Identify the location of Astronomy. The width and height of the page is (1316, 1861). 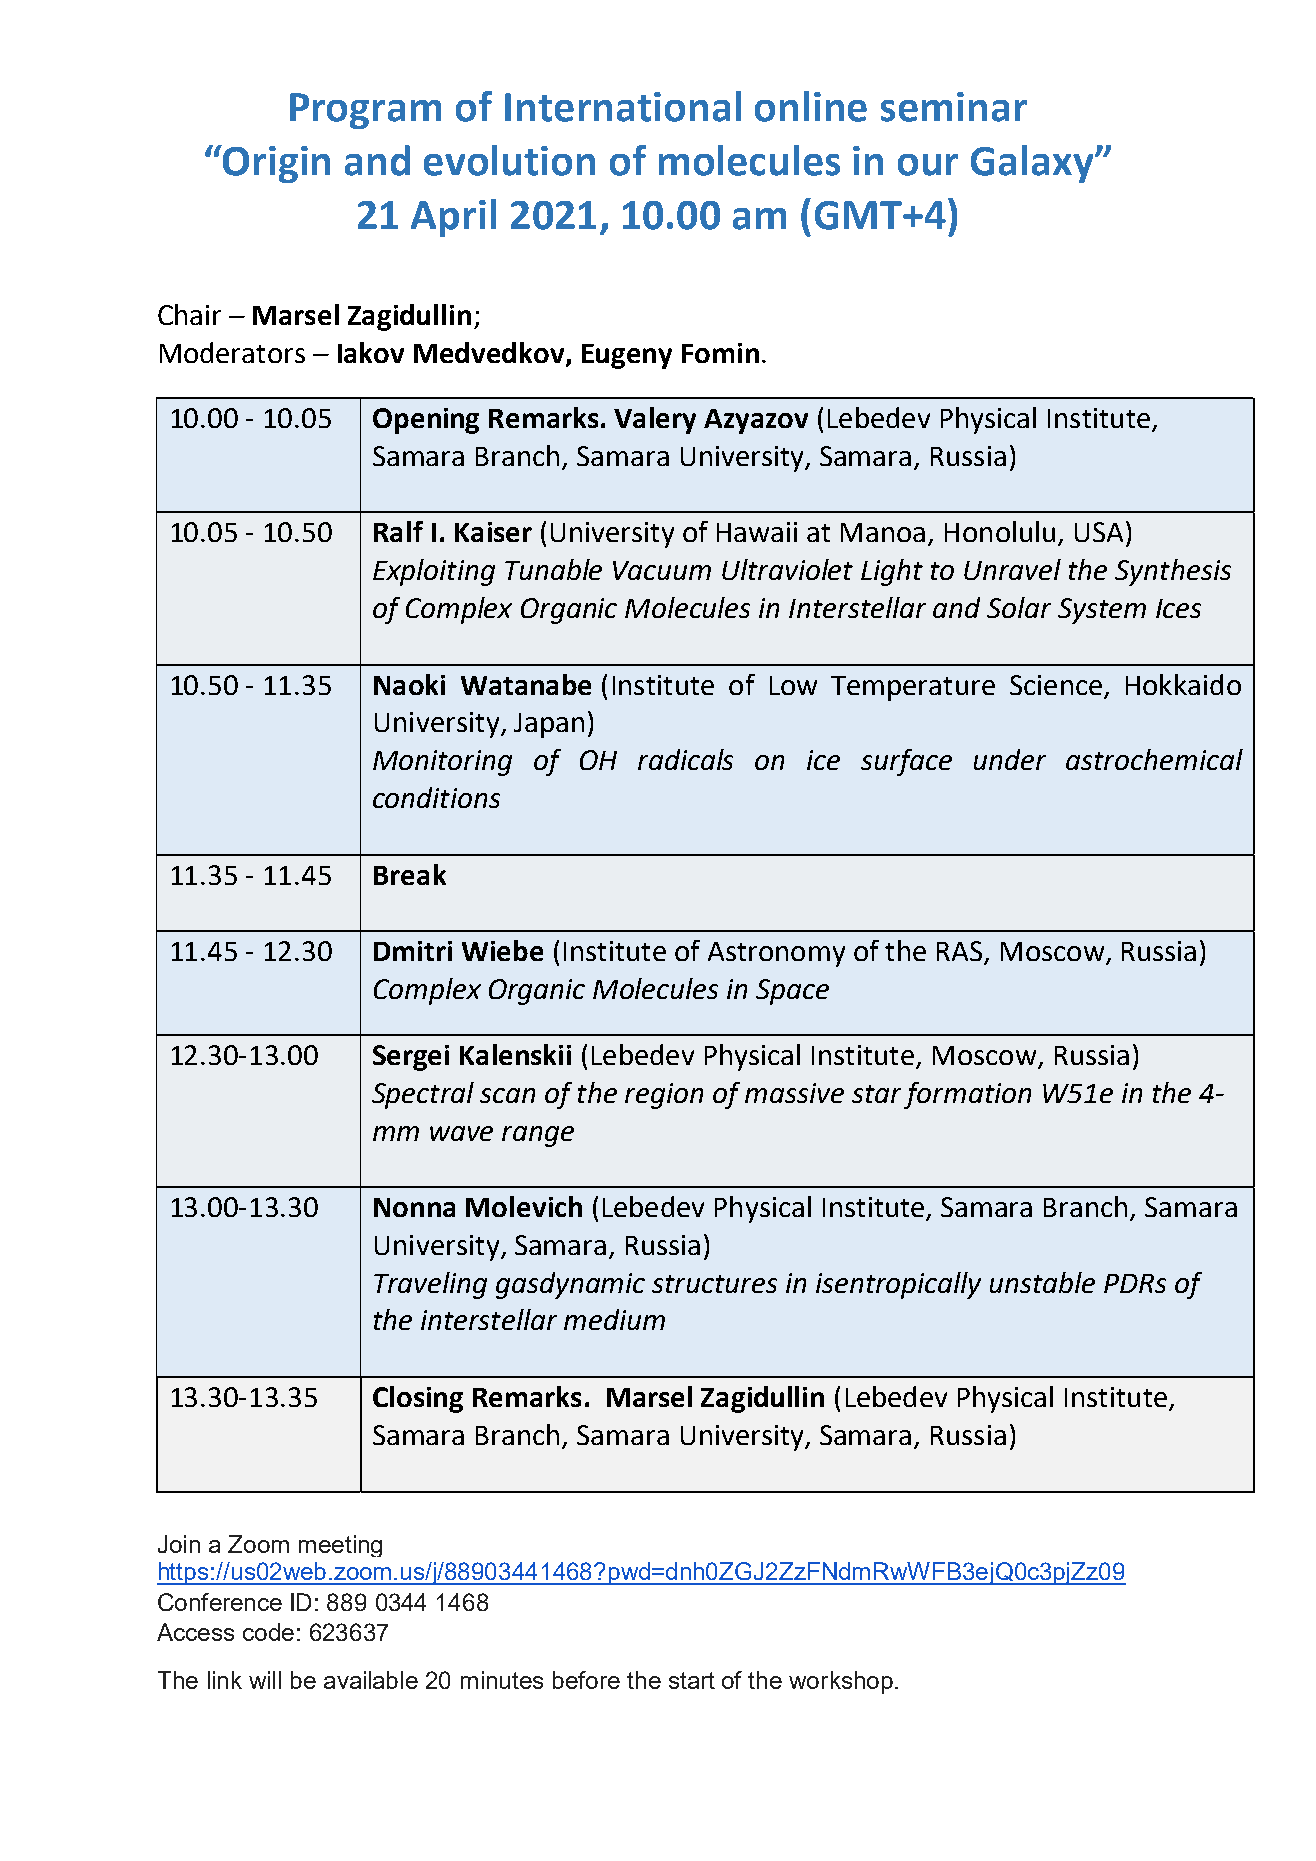
(776, 954).
